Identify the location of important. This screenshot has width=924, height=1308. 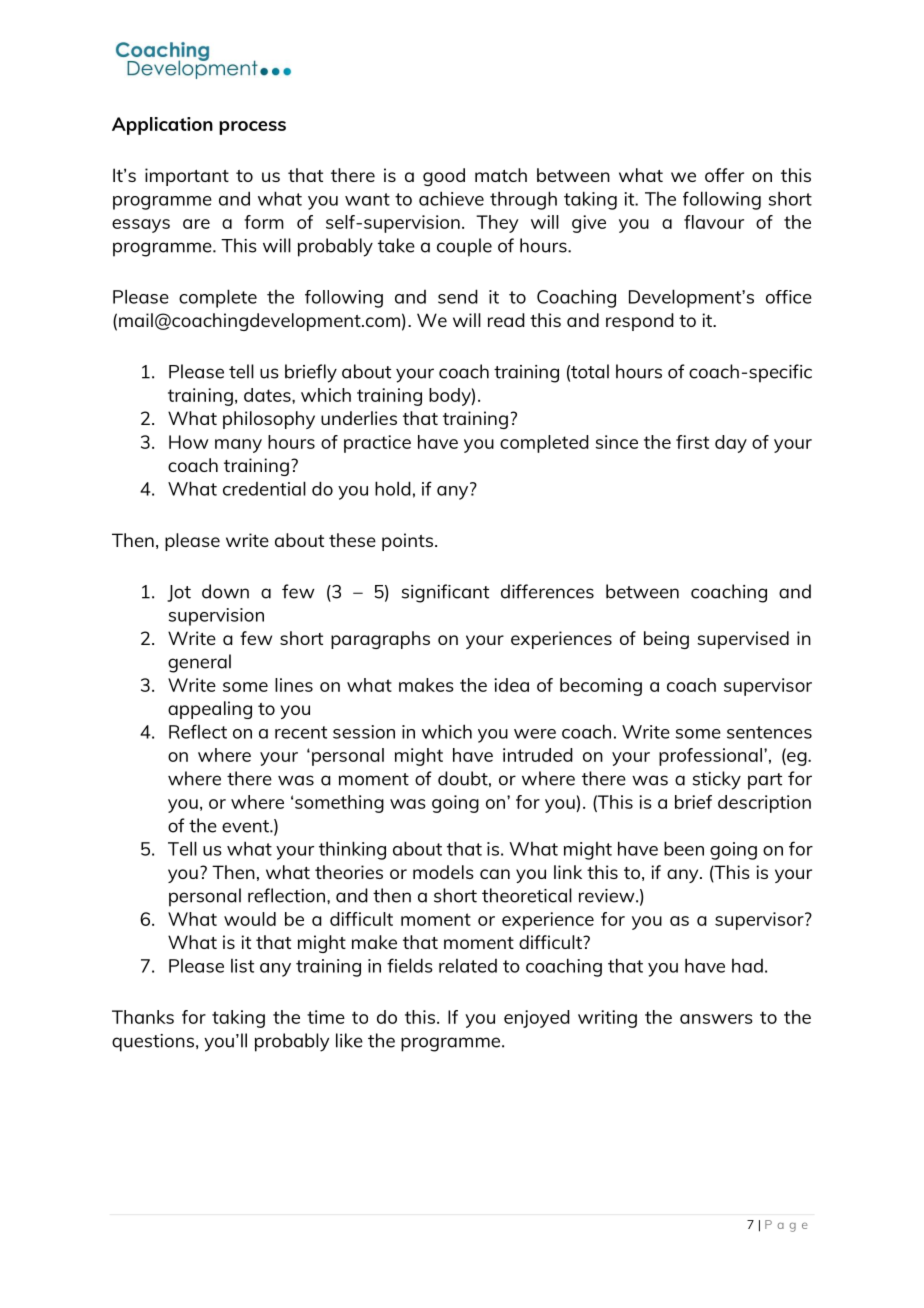
(187, 177).
